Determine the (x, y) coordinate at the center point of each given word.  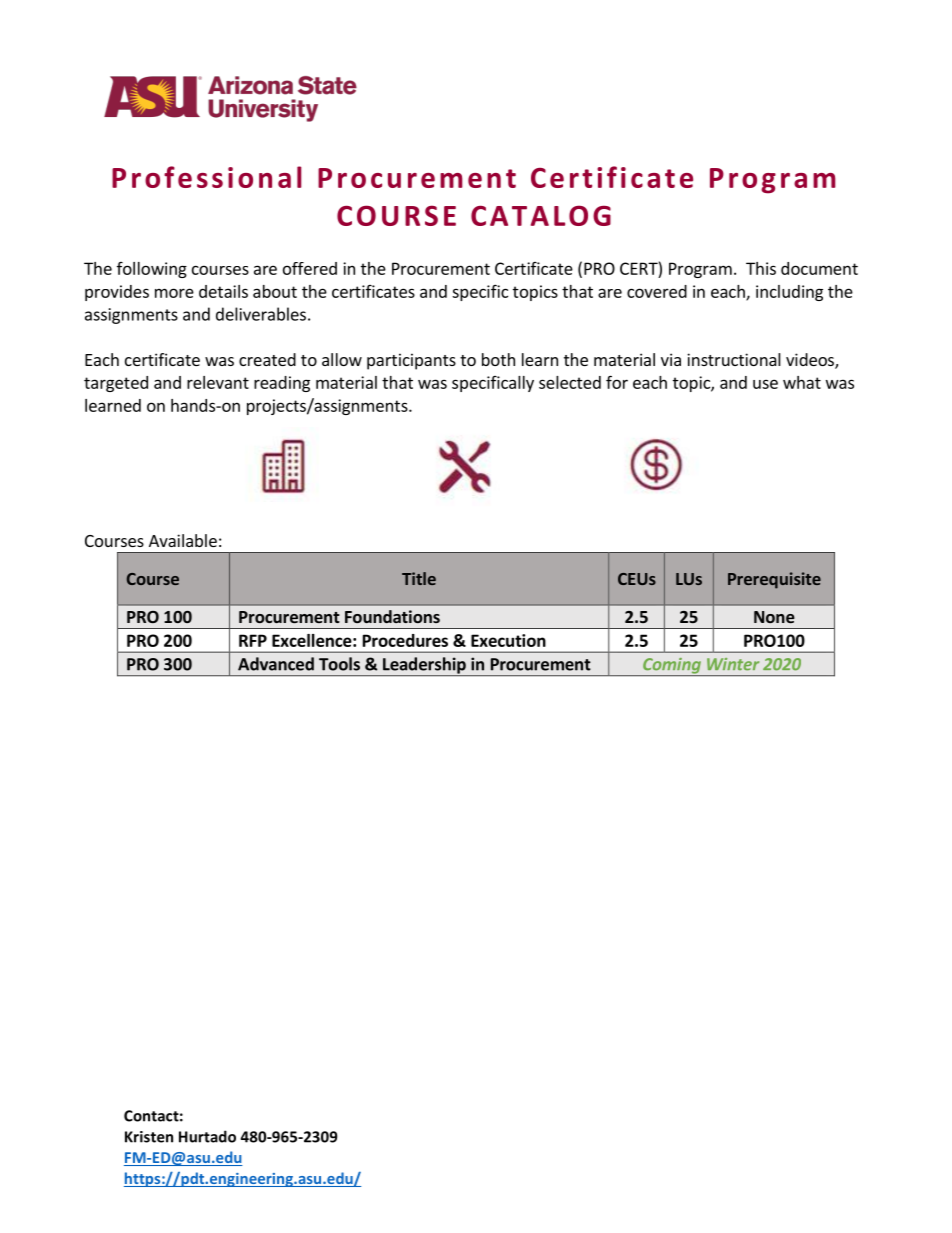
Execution (508, 640)
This (761, 268)
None (774, 617)
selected (570, 382)
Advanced (276, 664)
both (498, 359)
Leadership (424, 666)
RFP (253, 640)
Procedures (405, 640)
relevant (218, 382)
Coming (672, 667)
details (223, 291)
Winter (733, 664)
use (765, 384)
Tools (339, 664)
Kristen (149, 1137)
